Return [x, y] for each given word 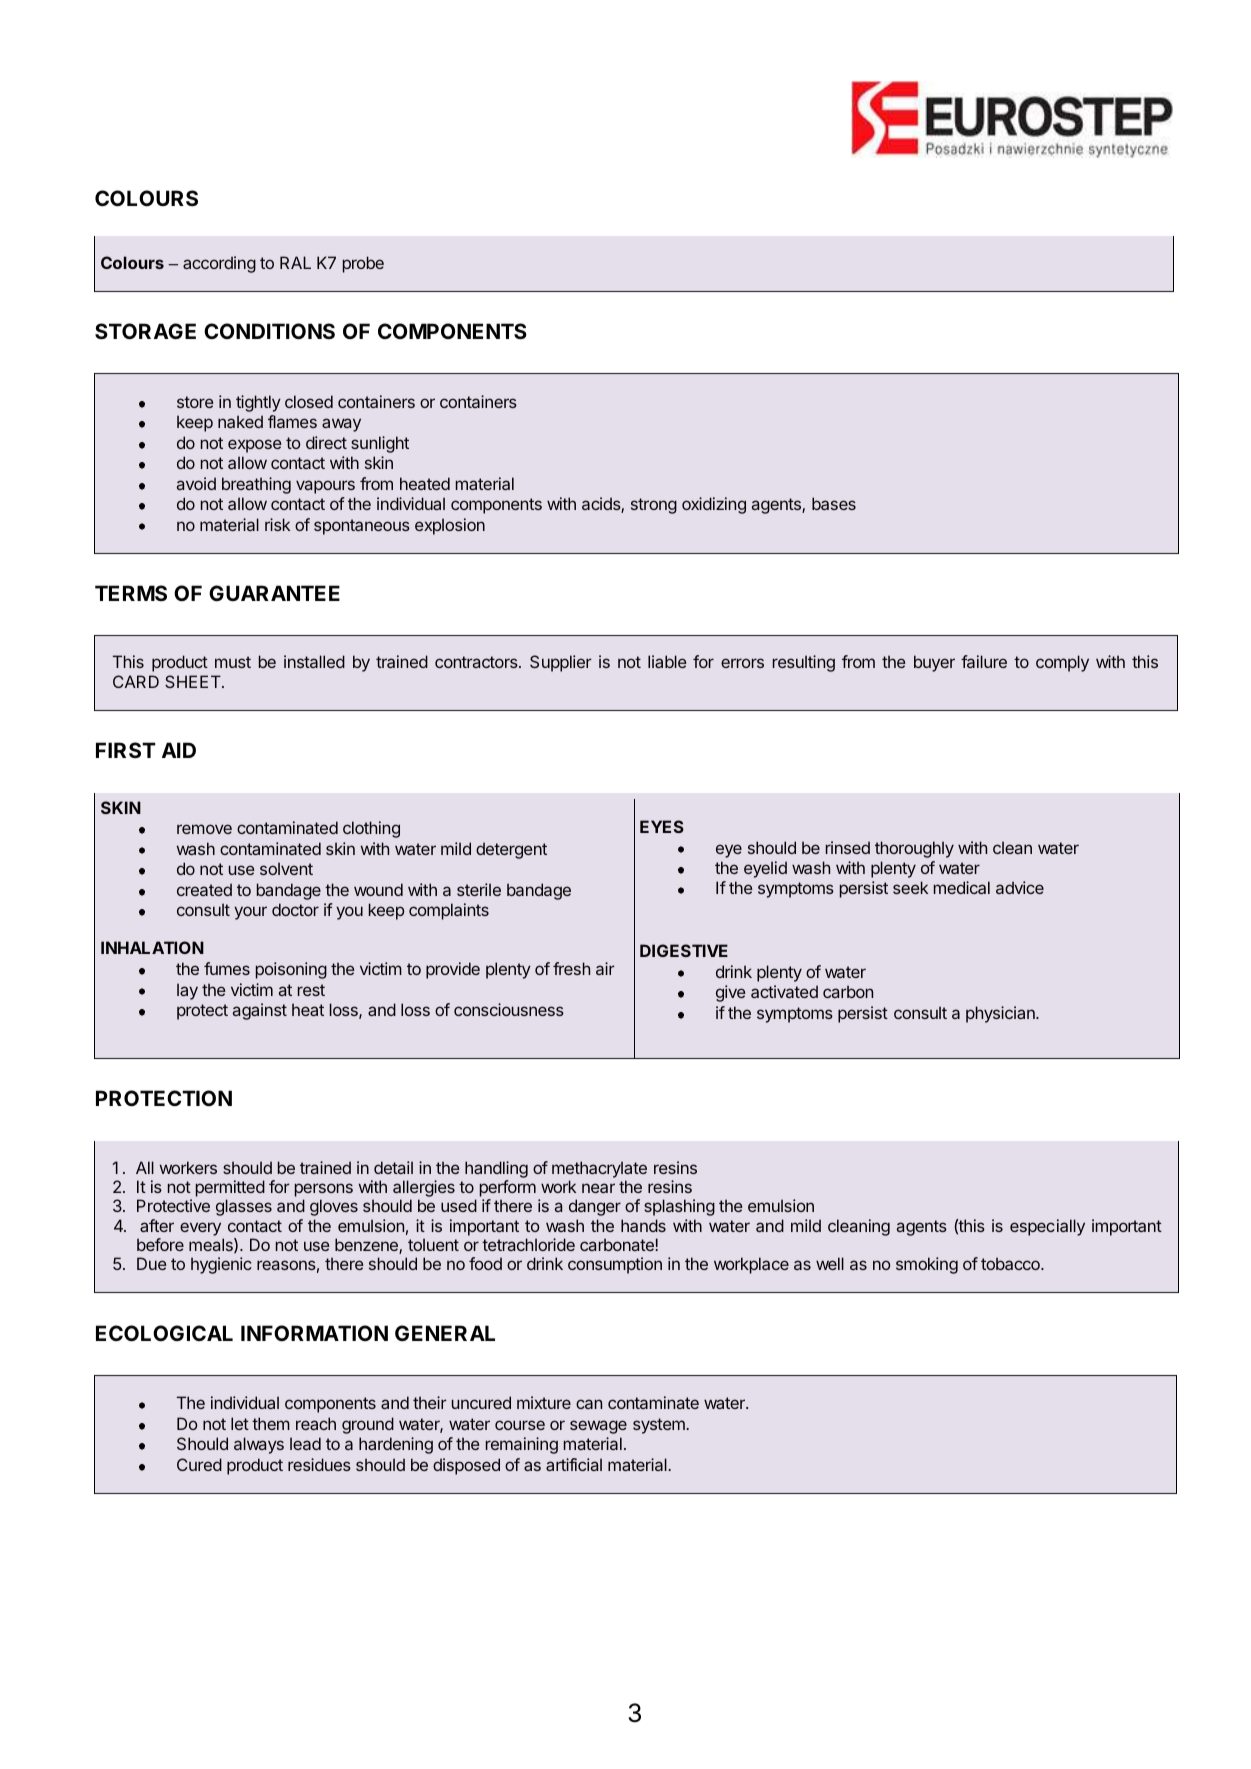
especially [1047, 1227]
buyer [934, 663]
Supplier [561, 663]
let [240, 1423]
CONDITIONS [269, 331]
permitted [230, 1188]
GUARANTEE [274, 593]
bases [834, 503]
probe [363, 264]
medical [962, 887]
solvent [286, 868]
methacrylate [599, 1169]
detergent [511, 850]
